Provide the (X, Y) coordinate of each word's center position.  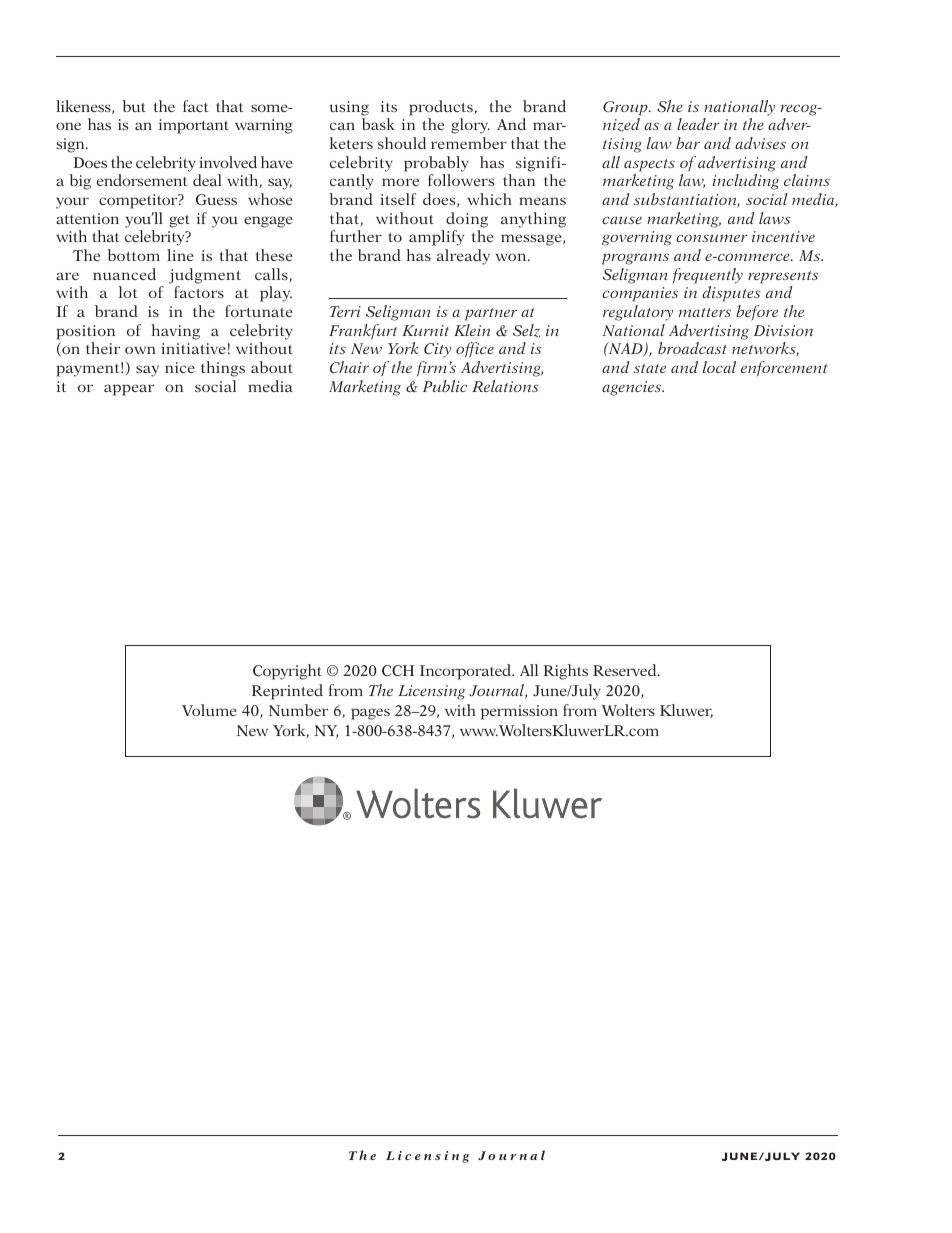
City (437, 350)
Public (445, 386)
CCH (398, 670)
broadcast (692, 348)
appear (129, 390)
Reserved (626, 670)
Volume (209, 710)
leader (698, 124)
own (140, 350)
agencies (633, 388)
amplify (436, 238)
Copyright (287, 672)
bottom (133, 255)
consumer (711, 238)
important (194, 126)
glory (470, 126)
